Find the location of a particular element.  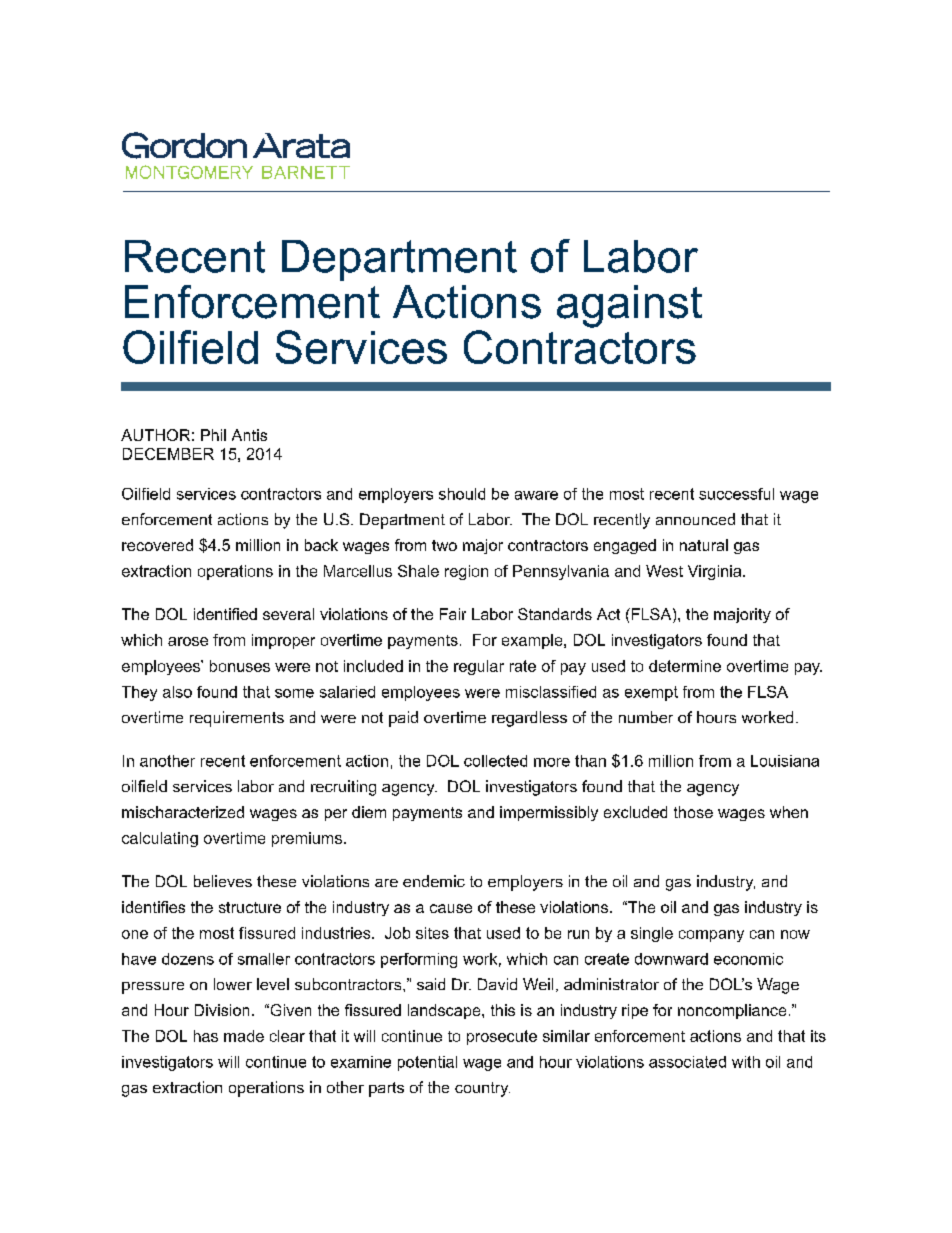

has is located at coordinates (206, 1036).
